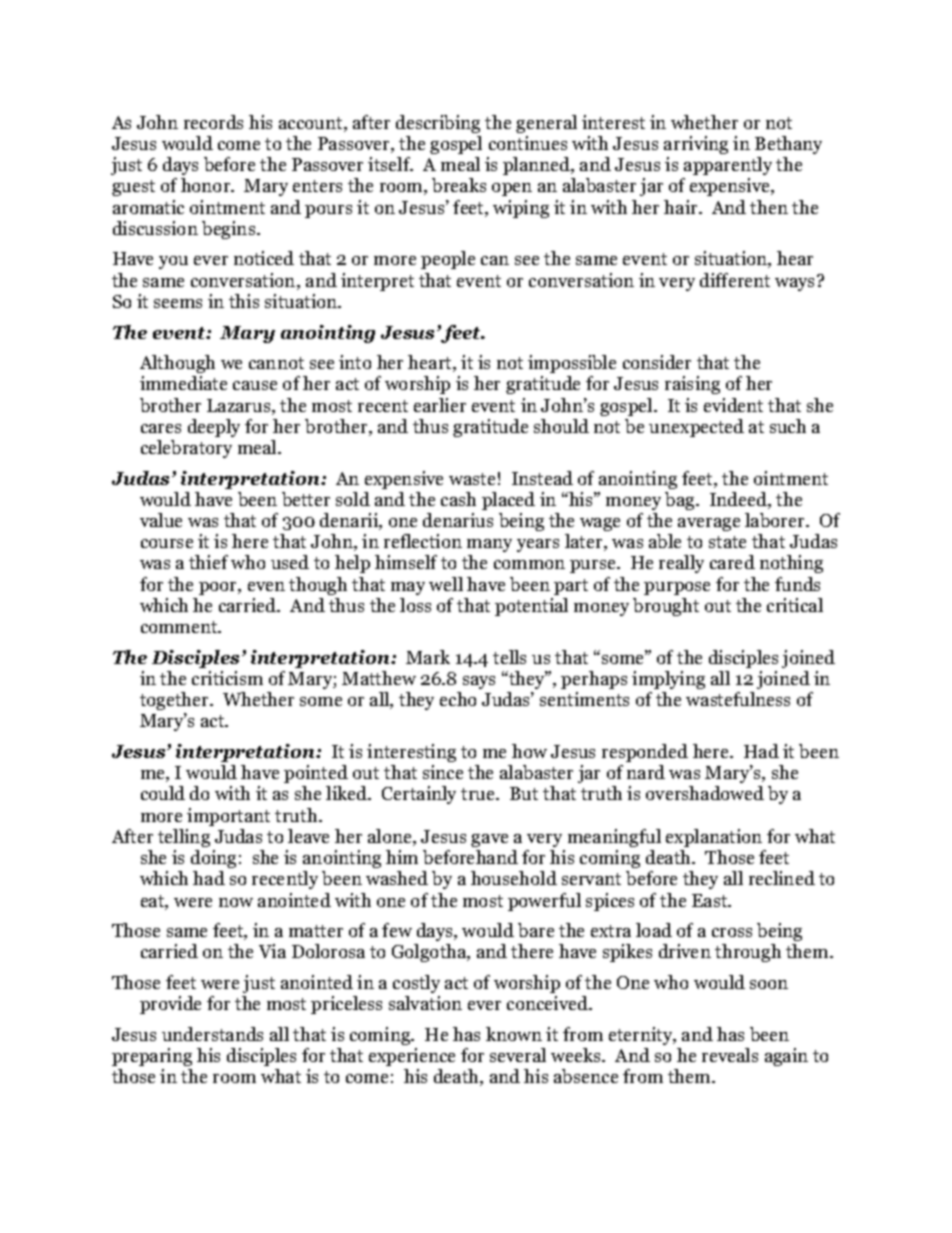  Describe the element at coordinates (228, 817) in the page. I see `important` at that location.
